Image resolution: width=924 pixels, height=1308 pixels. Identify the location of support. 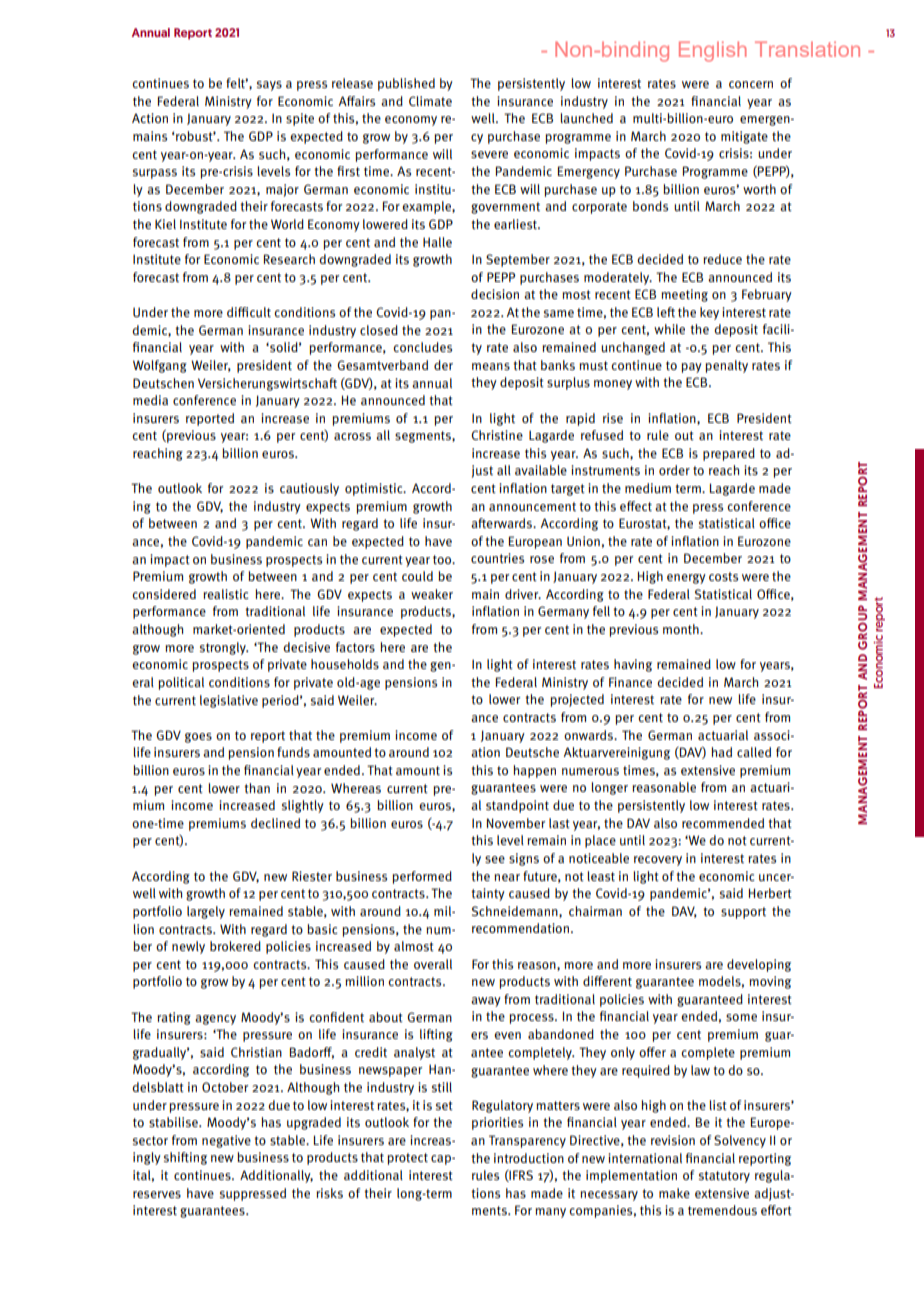
(743, 913).
